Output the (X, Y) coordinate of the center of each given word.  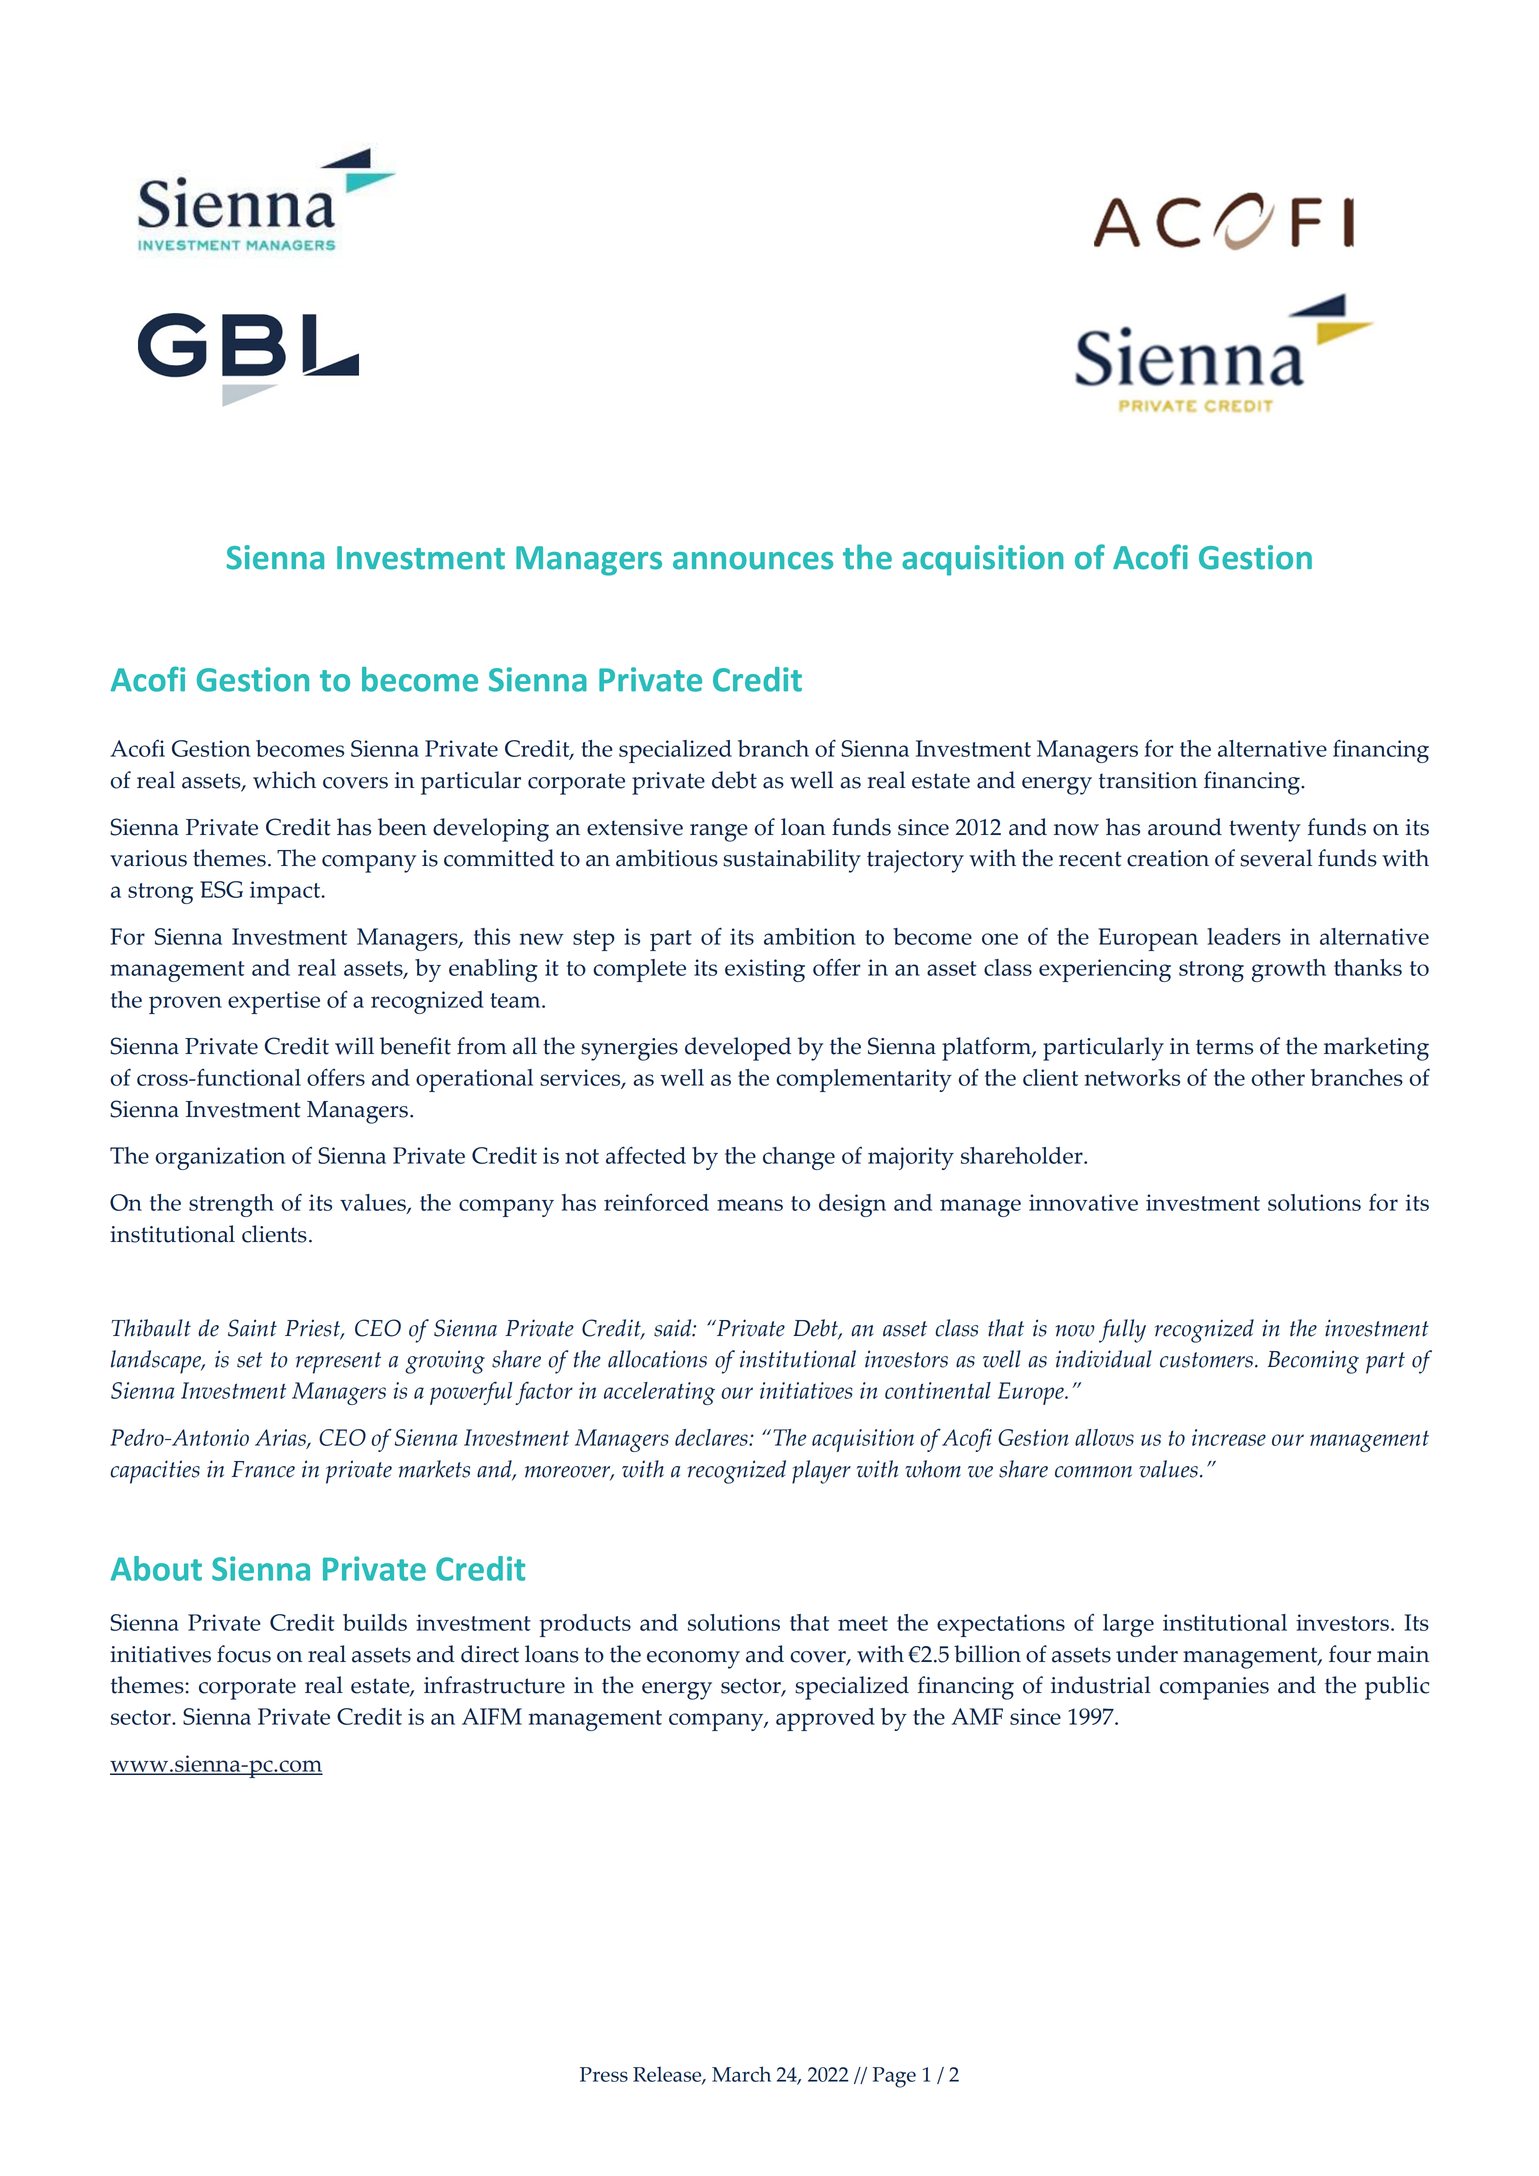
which (284, 780)
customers (1206, 1360)
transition (1148, 780)
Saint (252, 1328)
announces (753, 561)
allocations (657, 1359)
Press (604, 2074)
